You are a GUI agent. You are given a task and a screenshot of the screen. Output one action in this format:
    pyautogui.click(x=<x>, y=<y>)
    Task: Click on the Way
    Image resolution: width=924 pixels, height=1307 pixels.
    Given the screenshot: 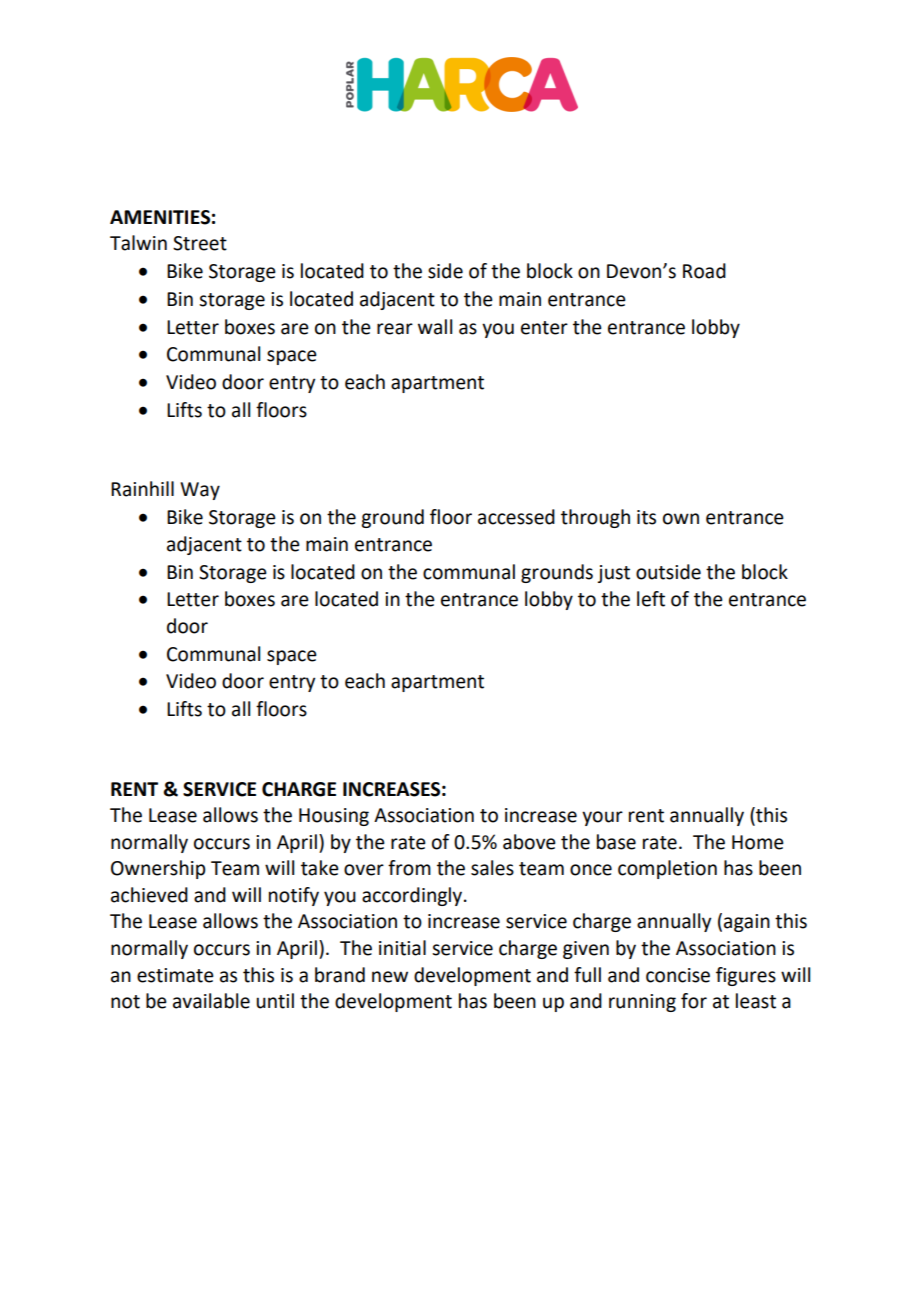 What is the action you would take?
    pyautogui.click(x=200, y=491)
